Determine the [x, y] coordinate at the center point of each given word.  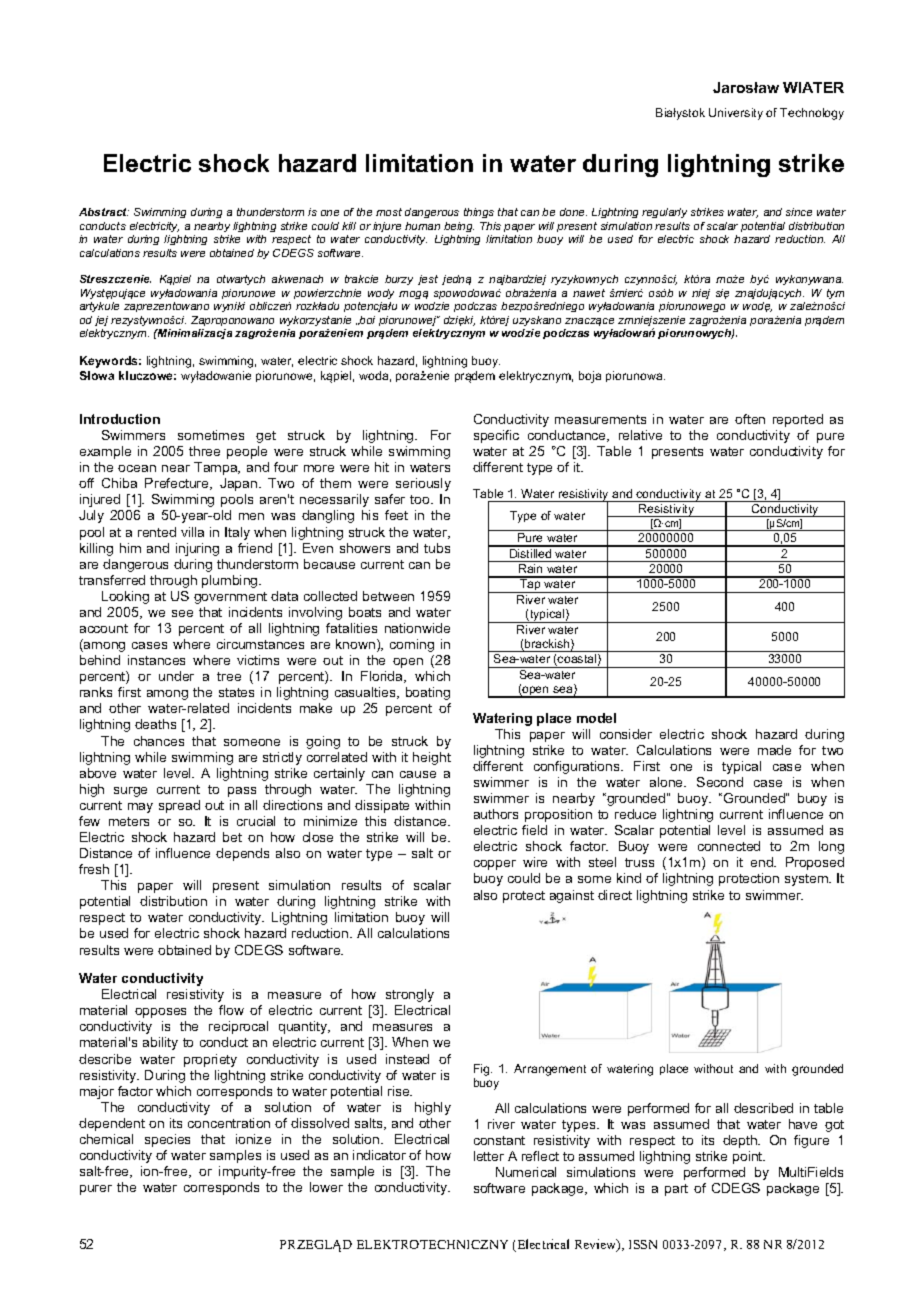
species [167, 1140]
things [479, 213]
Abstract [104, 212]
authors [496, 814]
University [736, 114]
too [421, 499]
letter [489, 1156]
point [749, 1157]
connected [729, 846]
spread [179, 806]
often [750, 419]
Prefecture [178, 484]
